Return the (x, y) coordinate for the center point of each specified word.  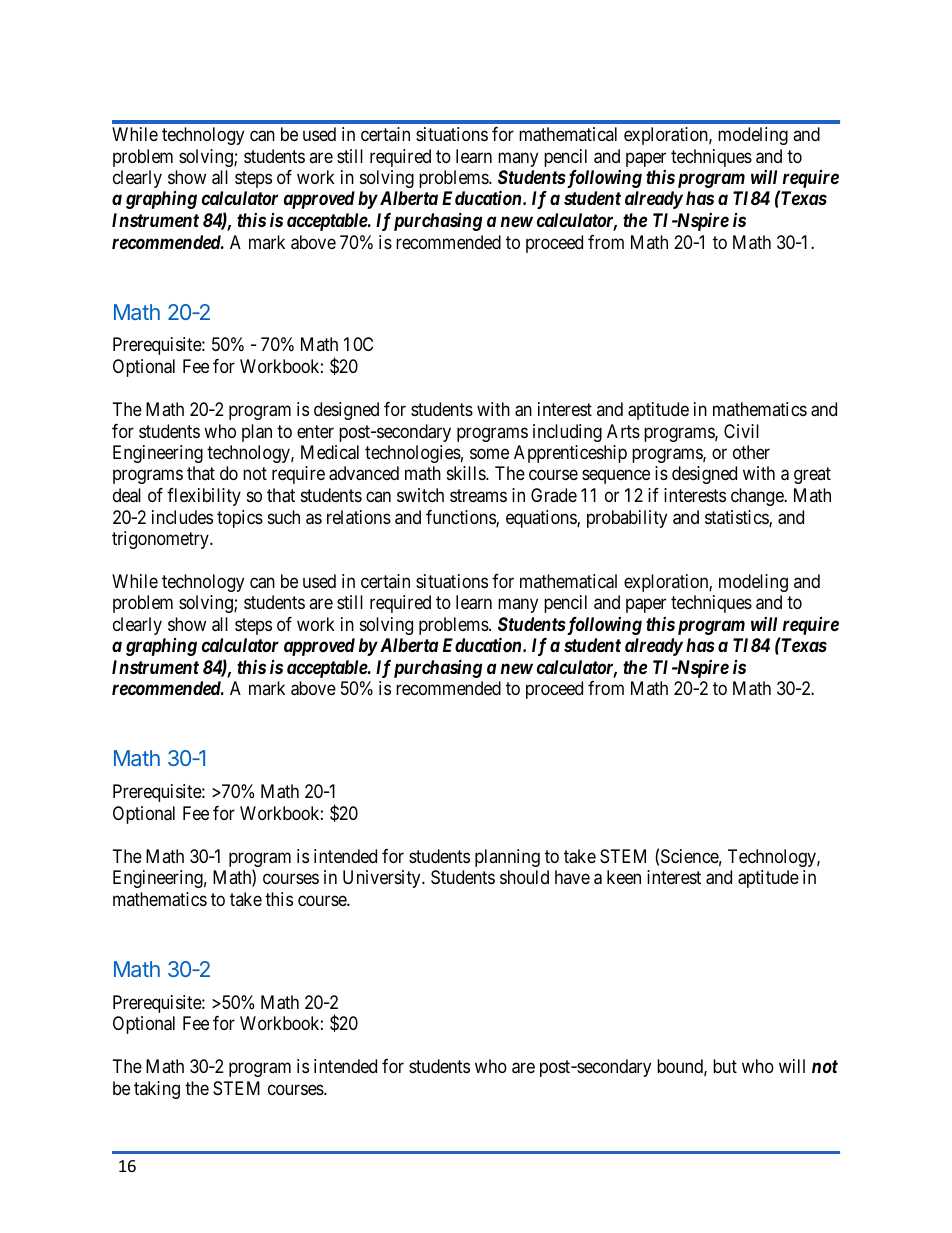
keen (624, 877)
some (489, 453)
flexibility (204, 497)
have (572, 877)
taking (157, 1090)
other (751, 452)
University (383, 879)
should (524, 877)
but (725, 1066)
